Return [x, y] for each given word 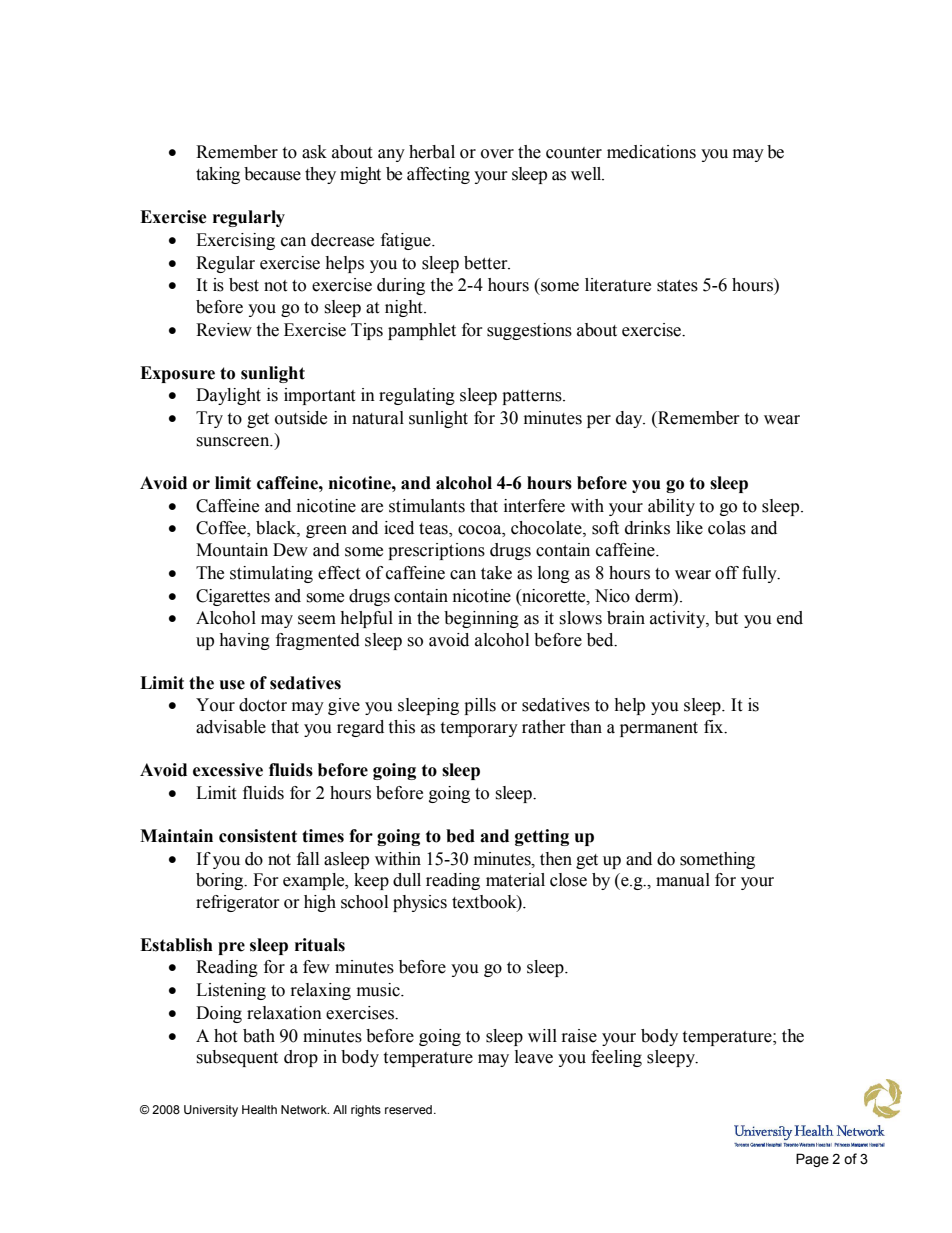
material [515, 880]
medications [651, 152]
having [244, 641]
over [497, 154]
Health [259, 1109]
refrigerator [238, 903]
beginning [481, 619]
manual [683, 880]
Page [812, 1160]
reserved [408, 1109]
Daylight [228, 396]
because [272, 174]
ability [671, 507]
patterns [533, 397]
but [726, 618]
